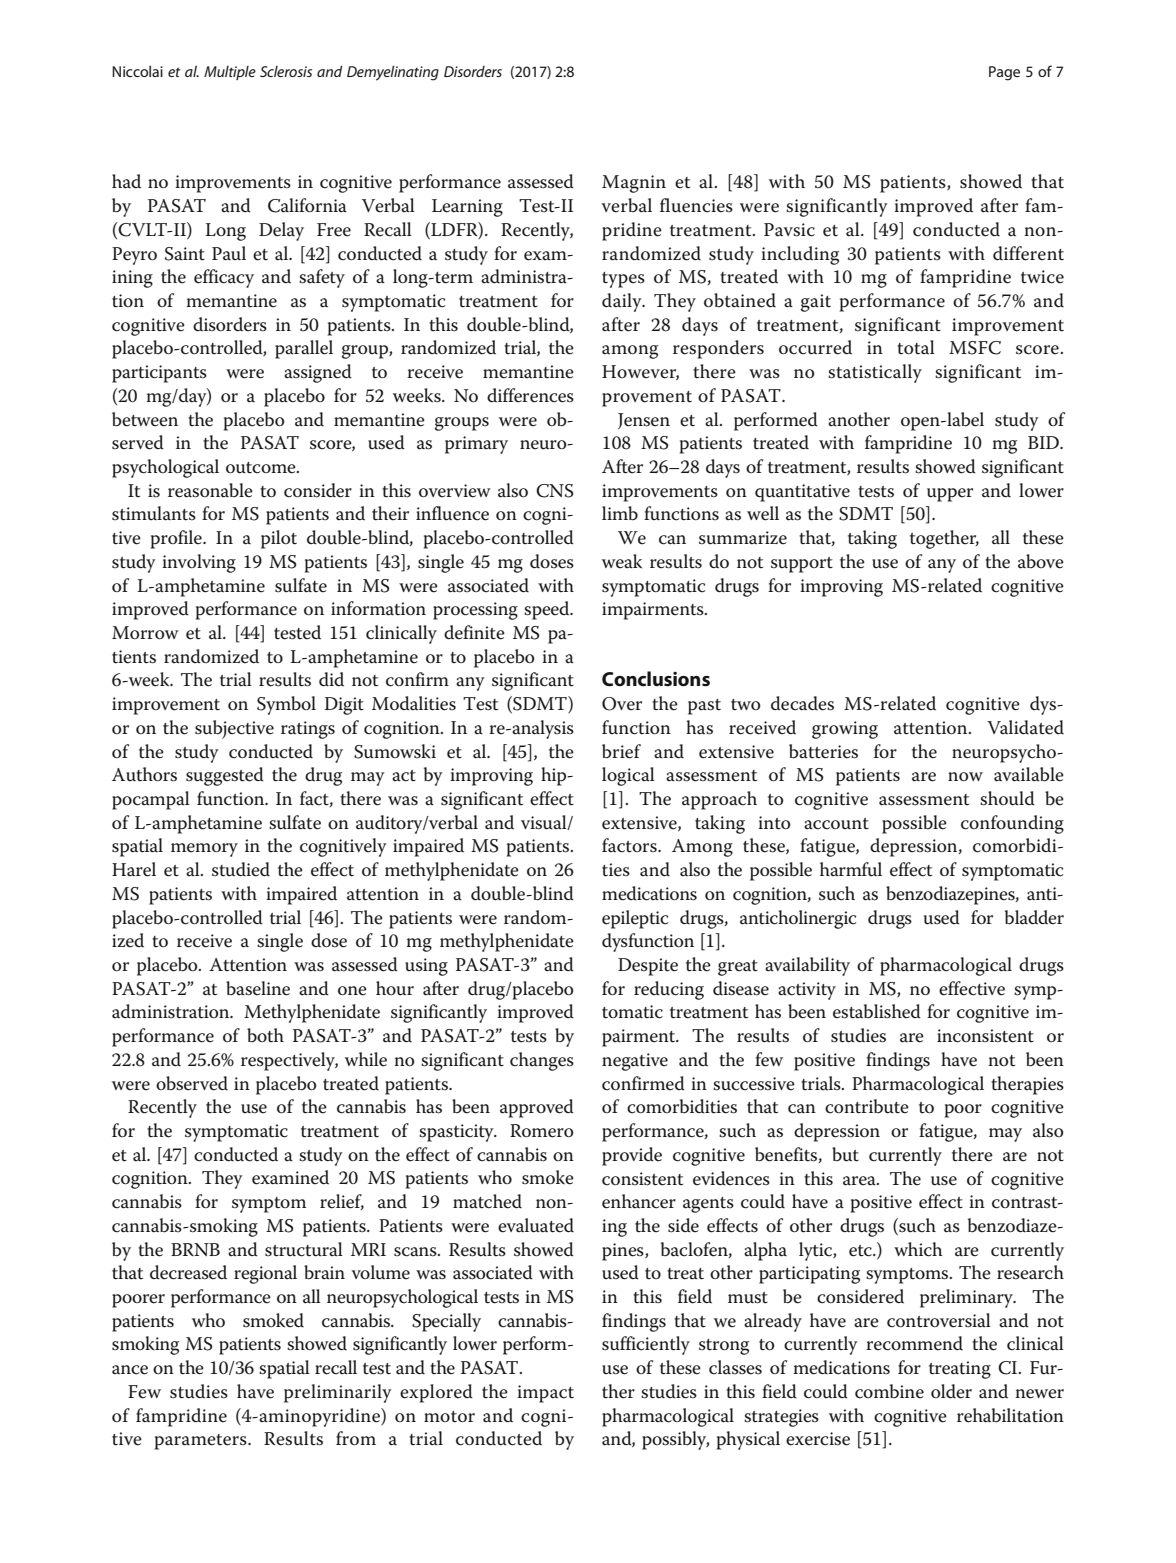 Image resolution: width=1176 pixels, height=1563 pixels. What do you see at coordinates (467, 208) in the screenshot?
I see `Learning` at bounding box center [467, 208].
